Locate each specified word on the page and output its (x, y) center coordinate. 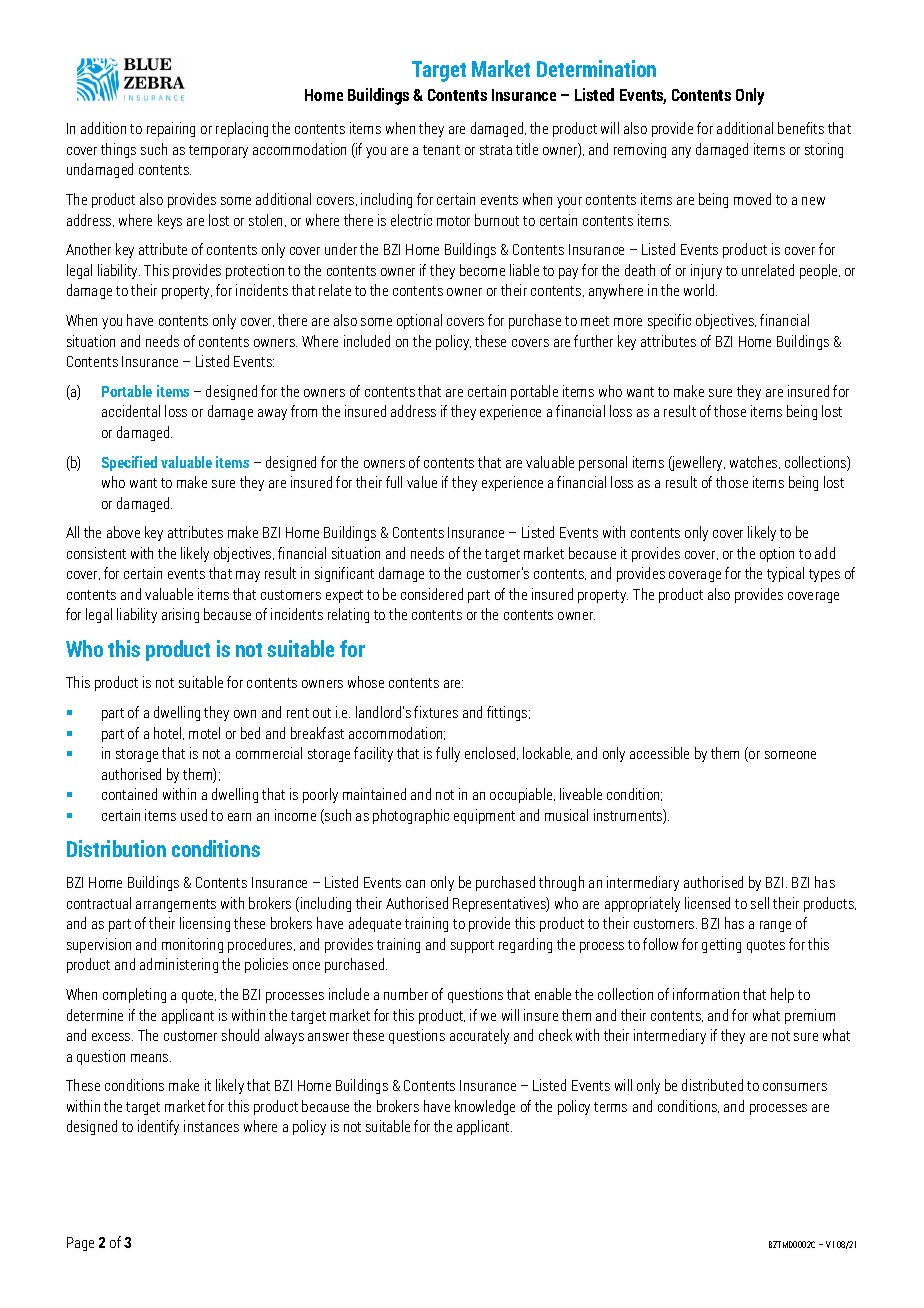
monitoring (192, 945)
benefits (801, 128)
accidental (131, 411)
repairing (171, 129)
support (472, 946)
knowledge (485, 1107)
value (422, 482)
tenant (441, 150)
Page (80, 1244)
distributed (712, 1085)
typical (785, 574)
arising (180, 615)
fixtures (436, 712)
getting (721, 945)
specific (669, 321)
